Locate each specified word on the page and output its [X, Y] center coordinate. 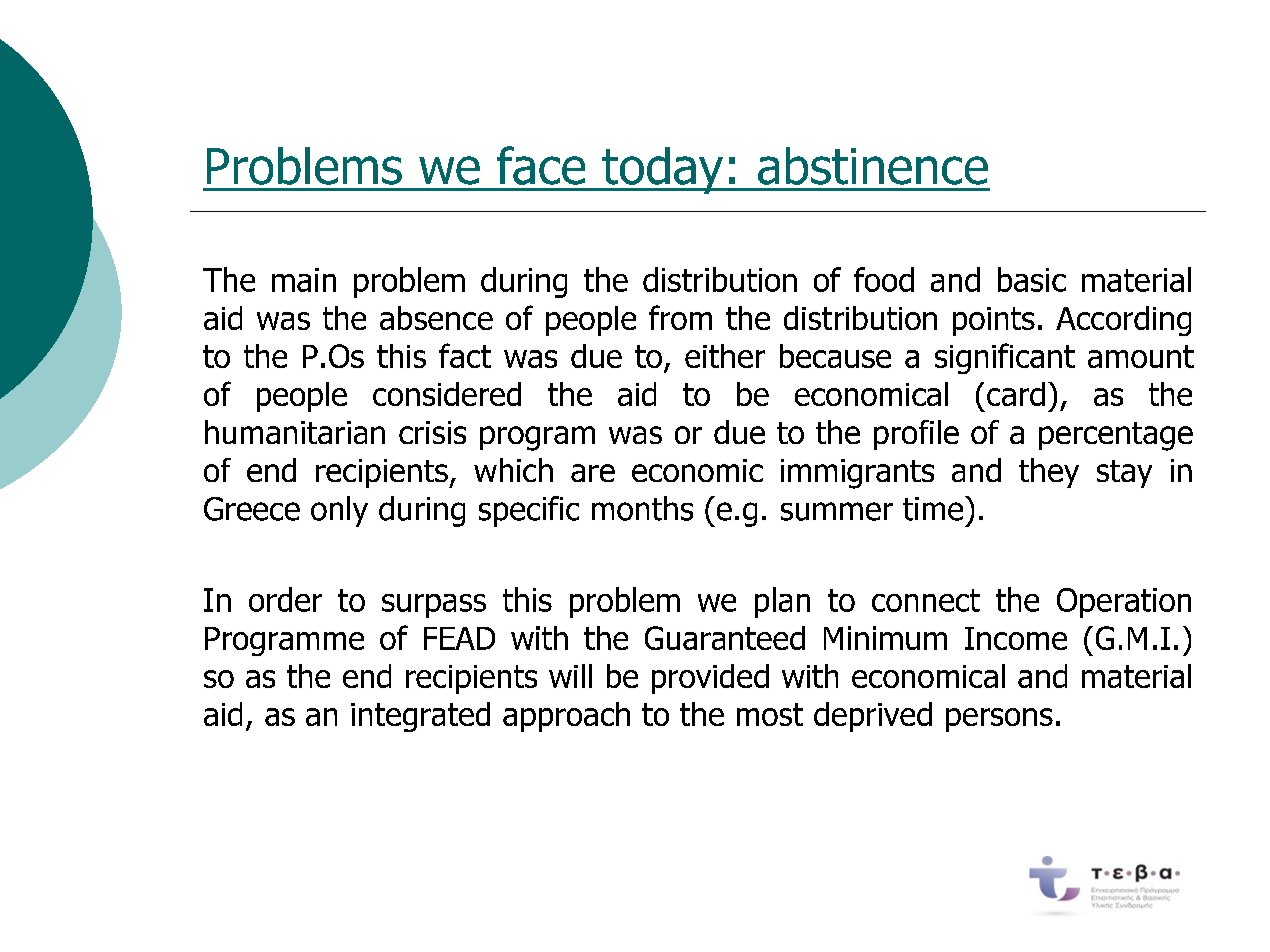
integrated [420, 717]
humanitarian [295, 432]
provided [710, 679]
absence [436, 318]
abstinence [873, 166]
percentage [1116, 436]
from [680, 317]
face [541, 165]
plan [782, 602]
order [285, 599]
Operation [1124, 603]
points [994, 321]
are [593, 473]
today [663, 170]
